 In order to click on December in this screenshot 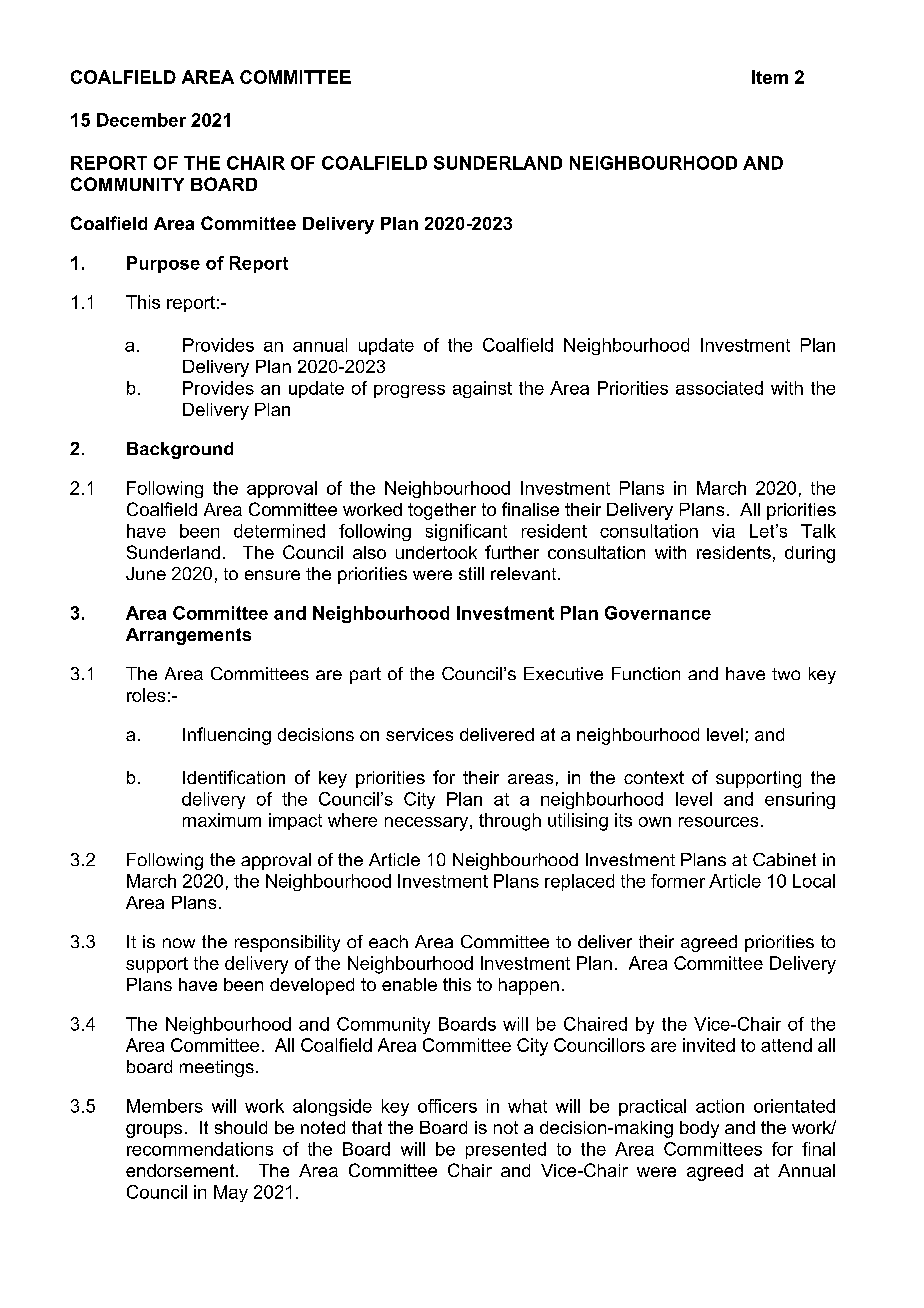, I will do `click(141, 120)`.
